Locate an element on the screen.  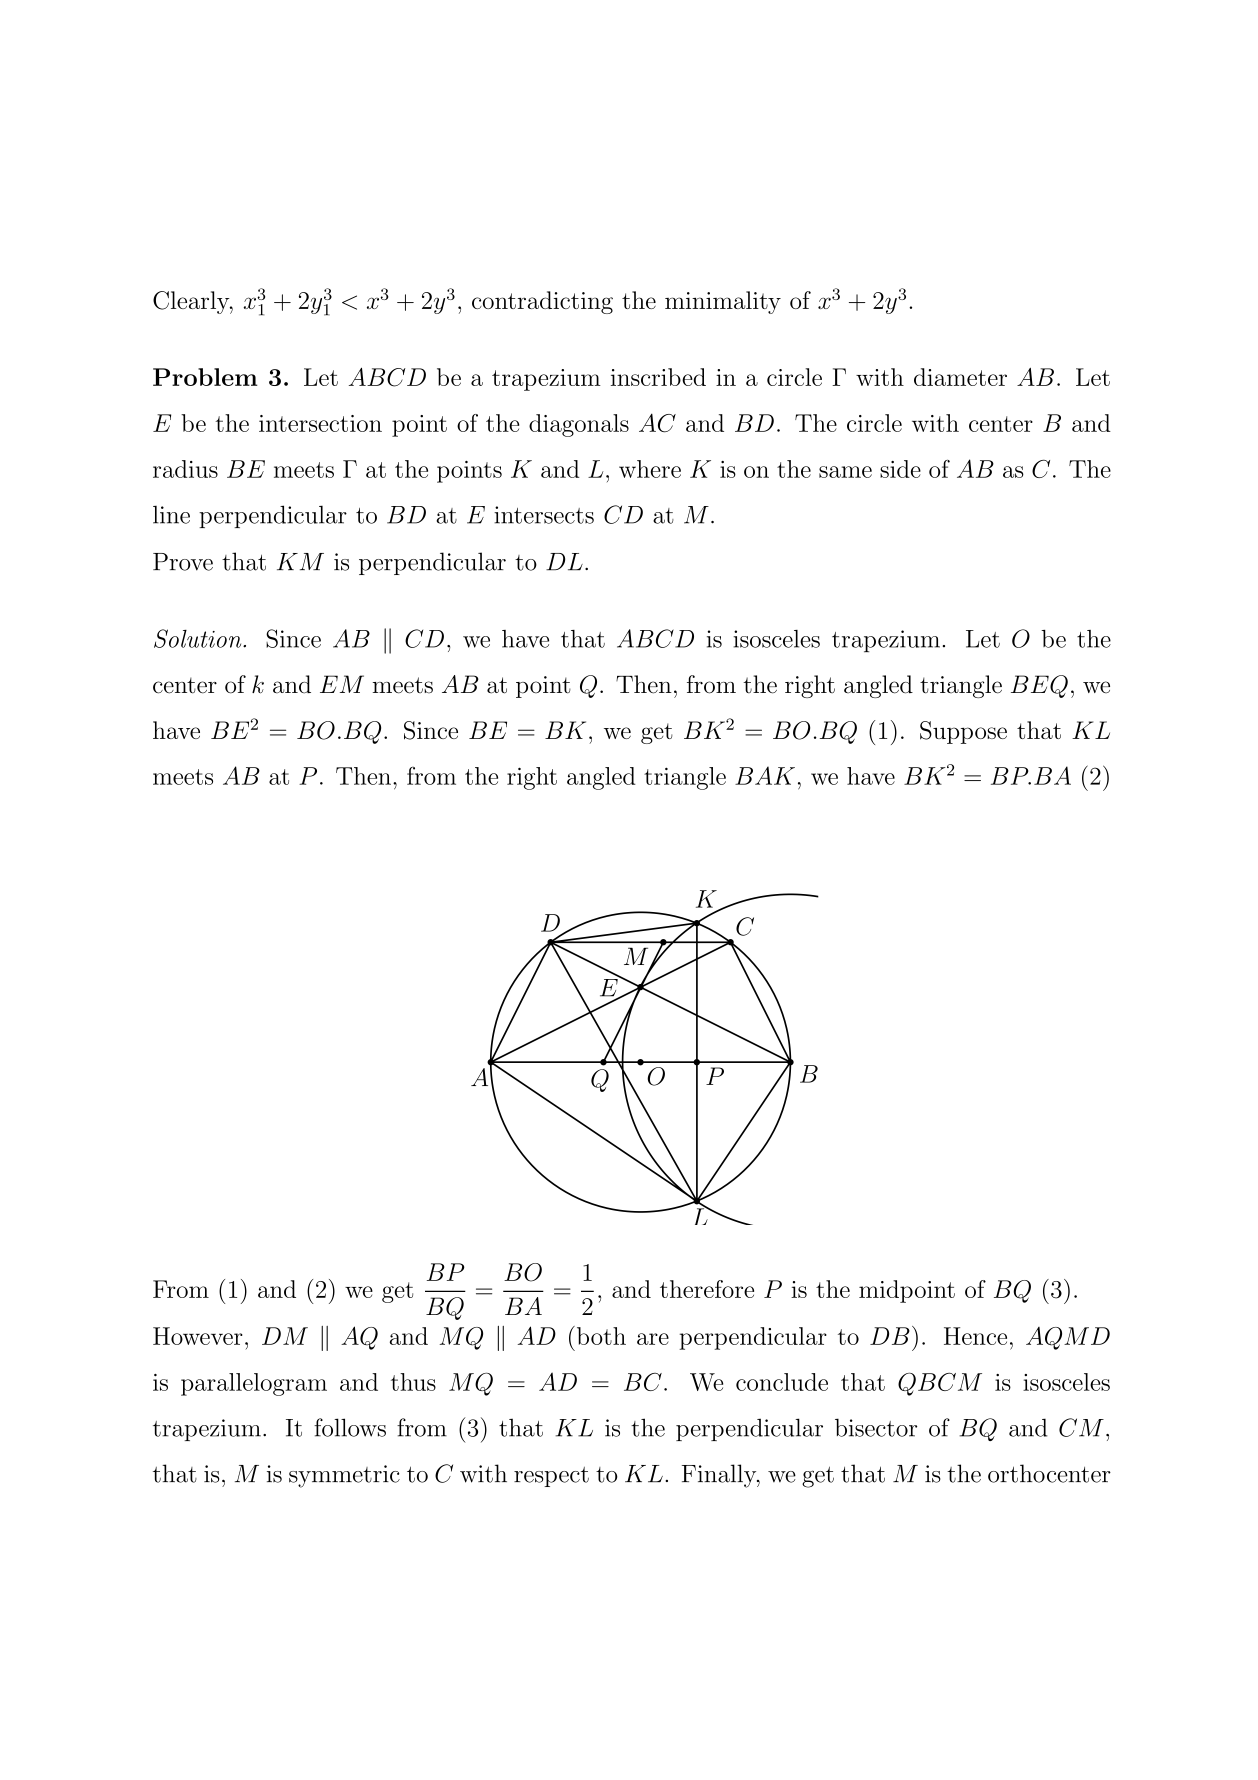
diameter is located at coordinates (960, 377).
